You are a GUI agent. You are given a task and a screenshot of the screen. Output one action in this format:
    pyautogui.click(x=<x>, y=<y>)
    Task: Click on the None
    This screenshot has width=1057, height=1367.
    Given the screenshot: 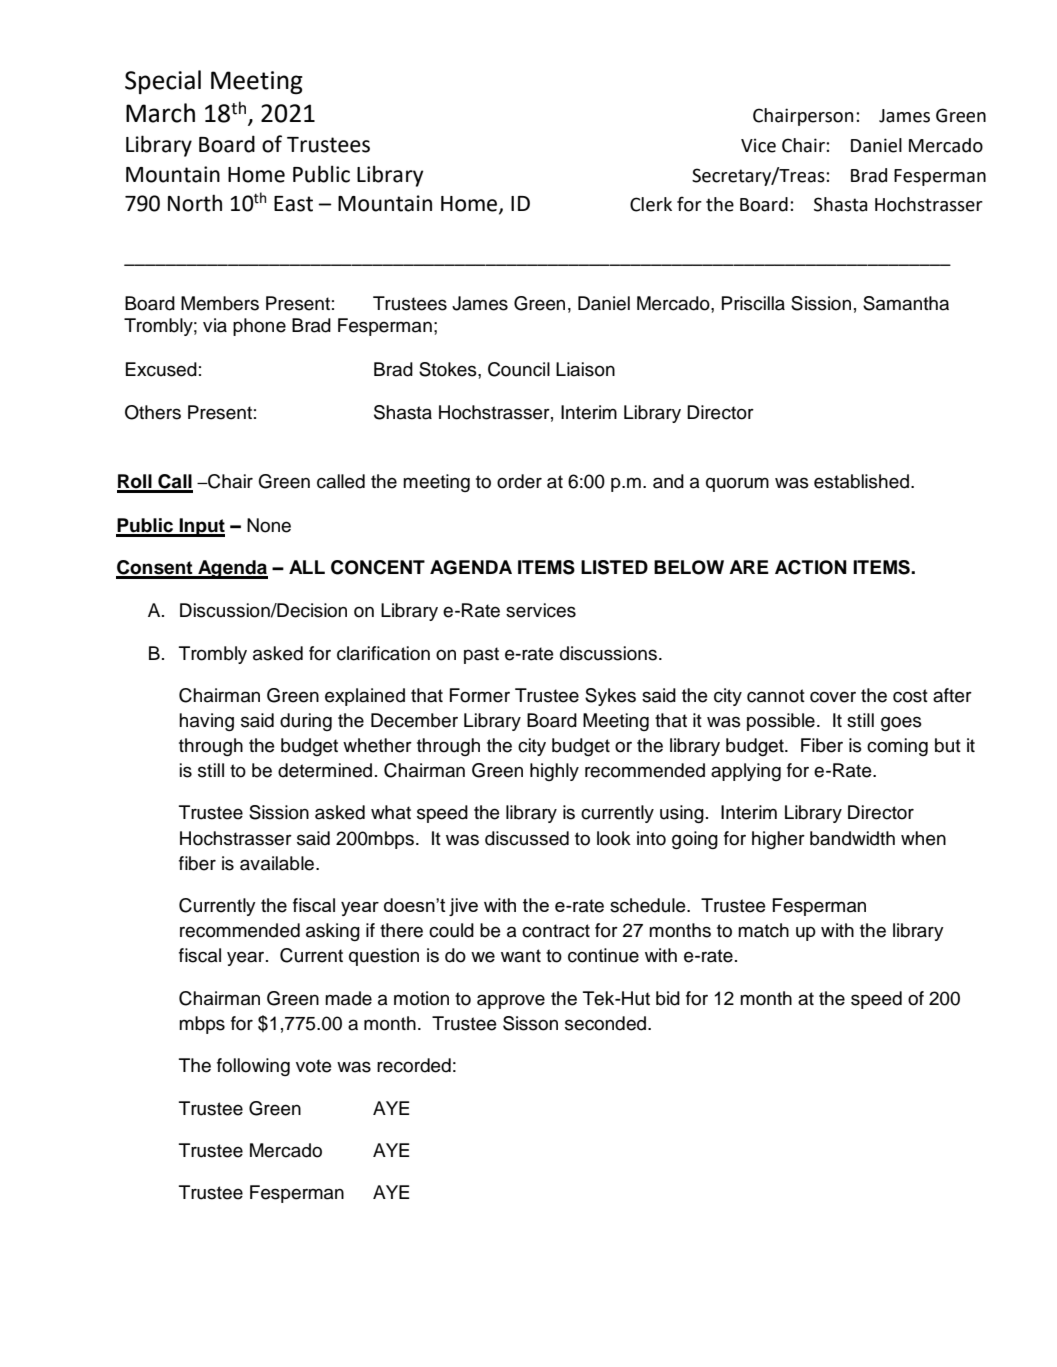 What is the action you would take?
    pyautogui.click(x=269, y=525)
